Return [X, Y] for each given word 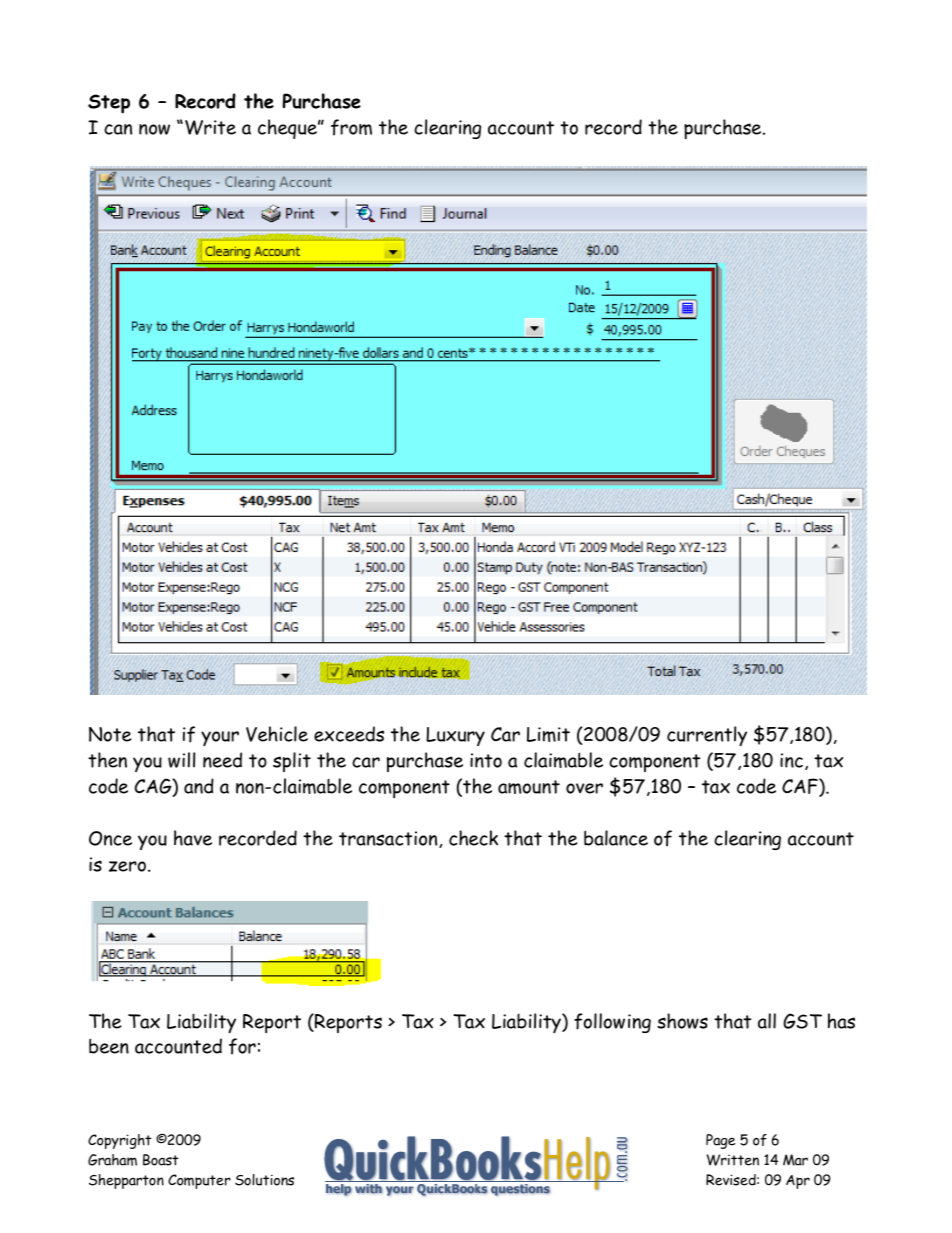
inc [791, 760]
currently [707, 736]
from [351, 127]
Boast [160, 1160]
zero [127, 866]
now [154, 129]
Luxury [455, 736]
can [118, 129]
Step [109, 104]
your [220, 738]
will [181, 760]
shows [682, 1021]
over [584, 788]
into [486, 760]
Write [210, 127]
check [473, 838]
